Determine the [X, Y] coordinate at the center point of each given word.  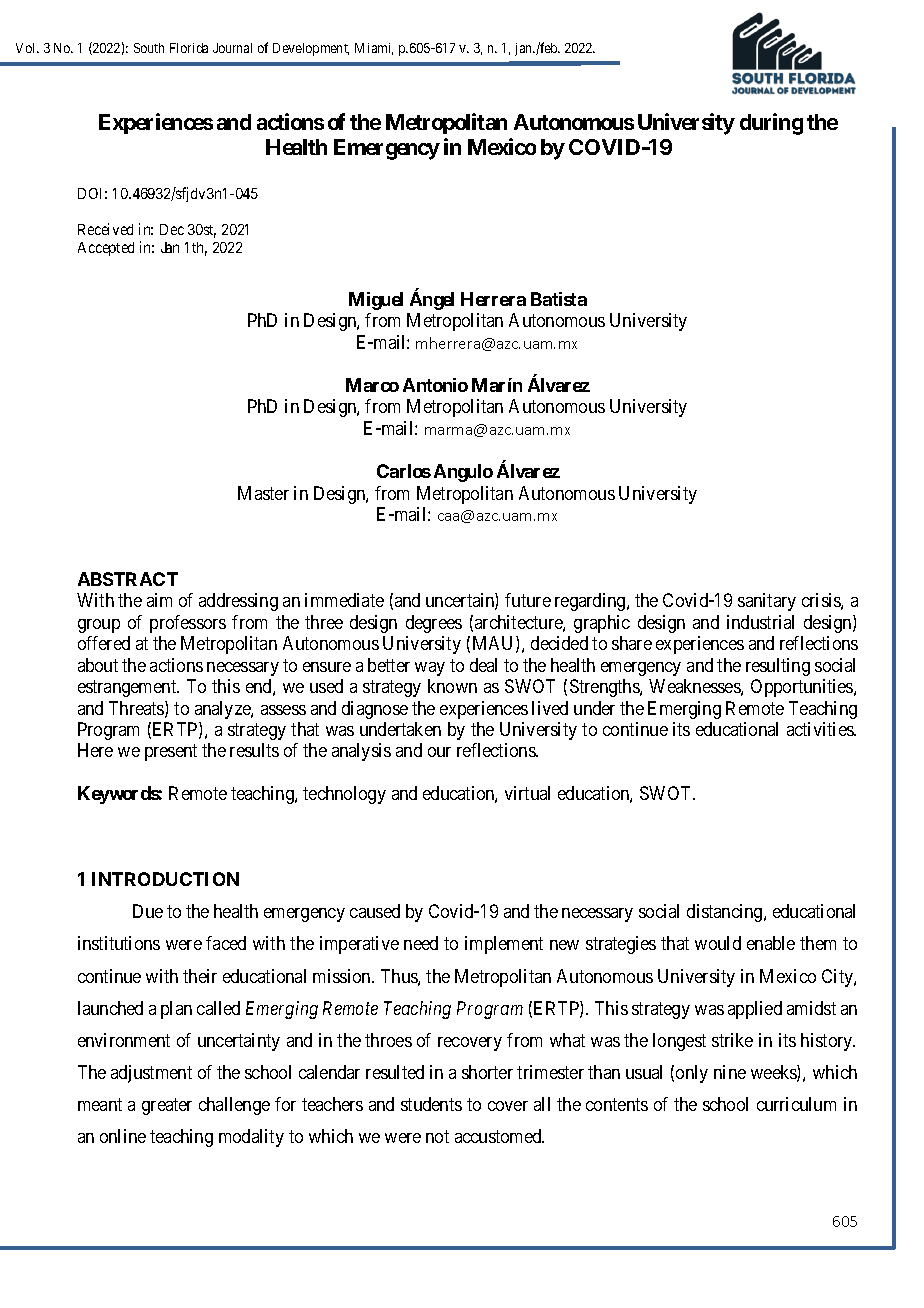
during [771, 124]
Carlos [404, 471]
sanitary [767, 602]
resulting [778, 667]
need [421, 943]
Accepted [106, 249]
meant [100, 1105]
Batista [559, 299]
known [452, 686]
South [149, 48]
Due [148, 911]
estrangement [128, 688]
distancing [726, 913]
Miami [374, 49]
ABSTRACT [128, 579]
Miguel [376, 301]
